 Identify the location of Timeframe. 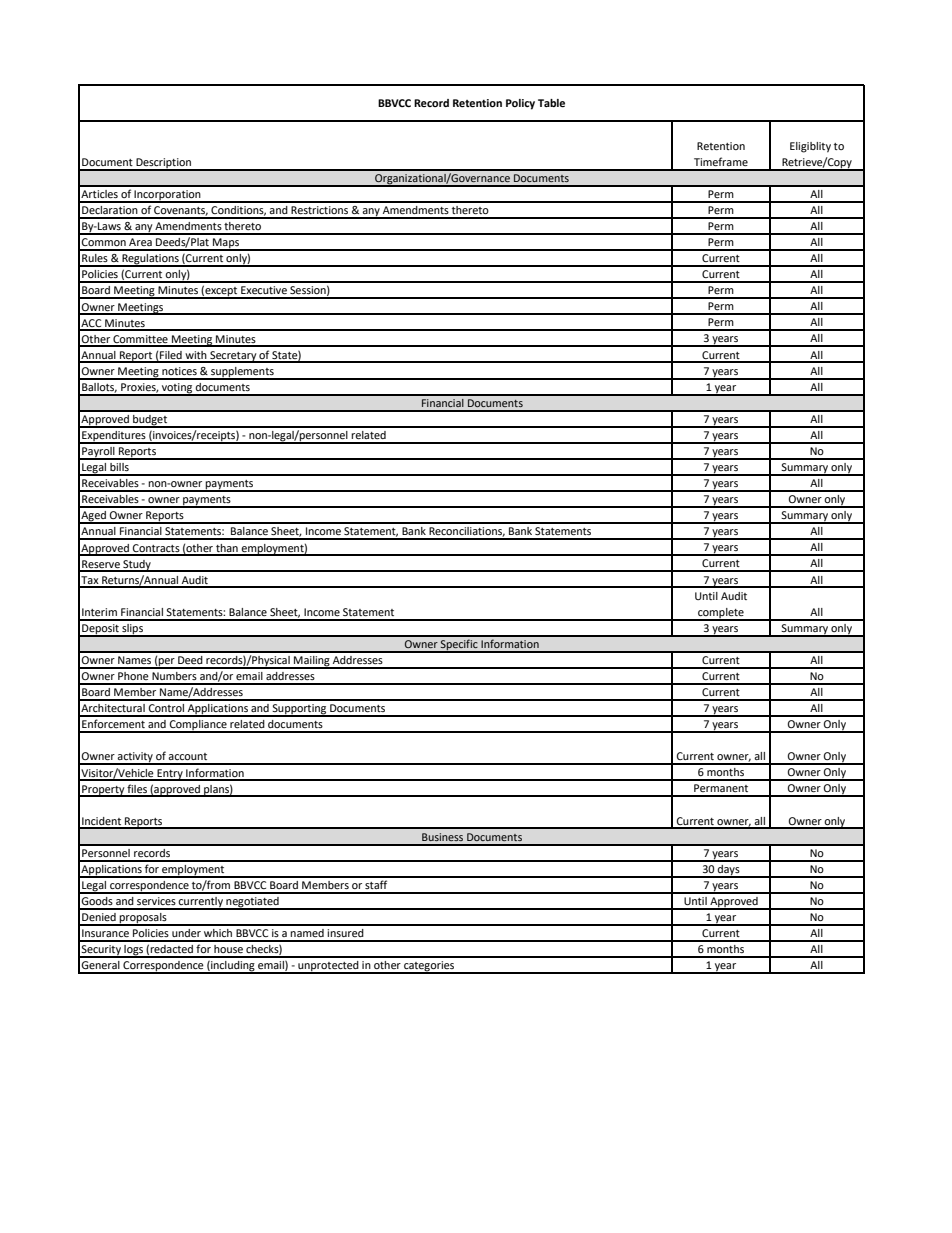
(721, 161).
